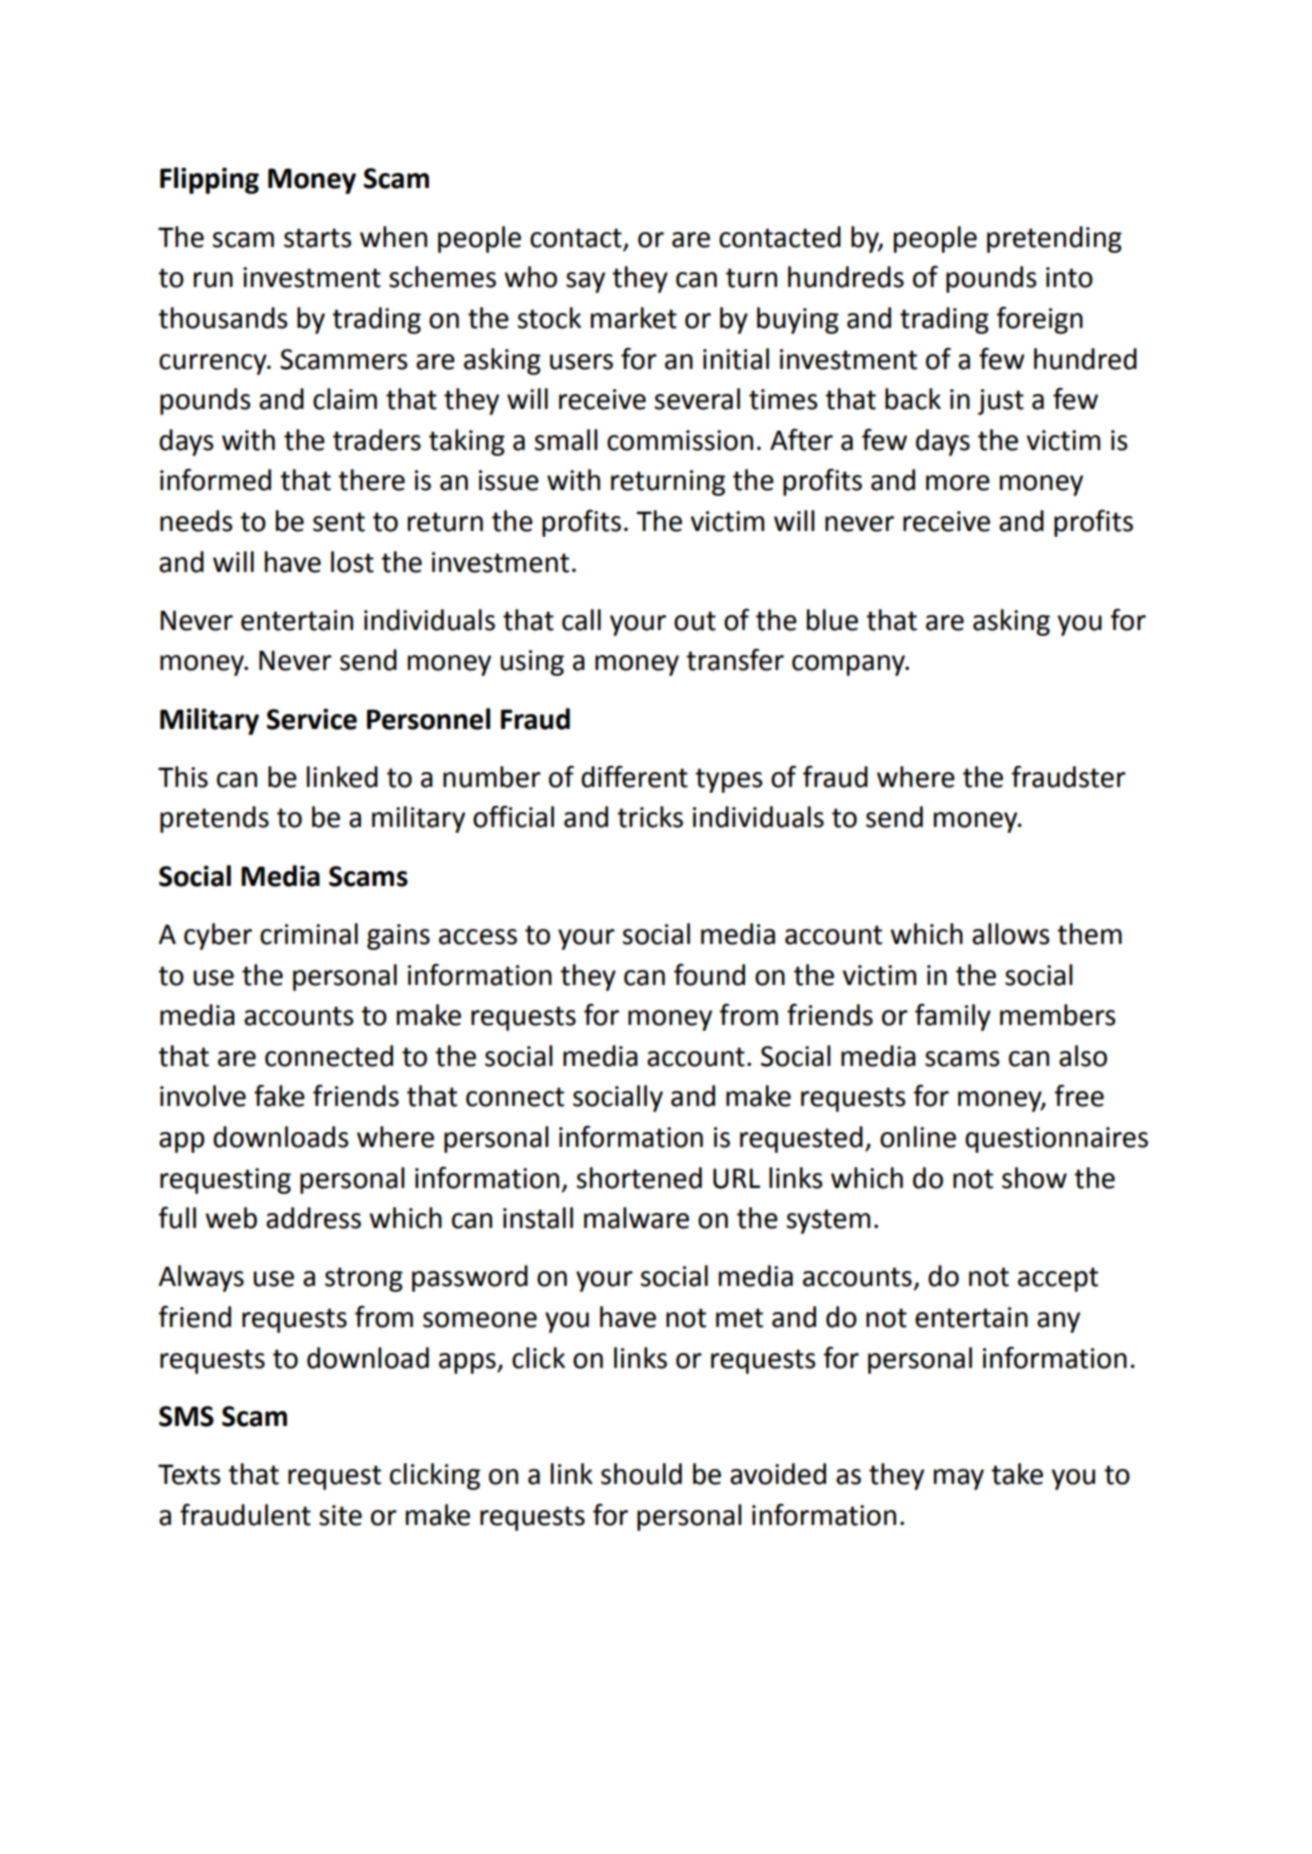  Describe the element at coordinates (585, 282) in the screenshot. I see `say` at that location.
